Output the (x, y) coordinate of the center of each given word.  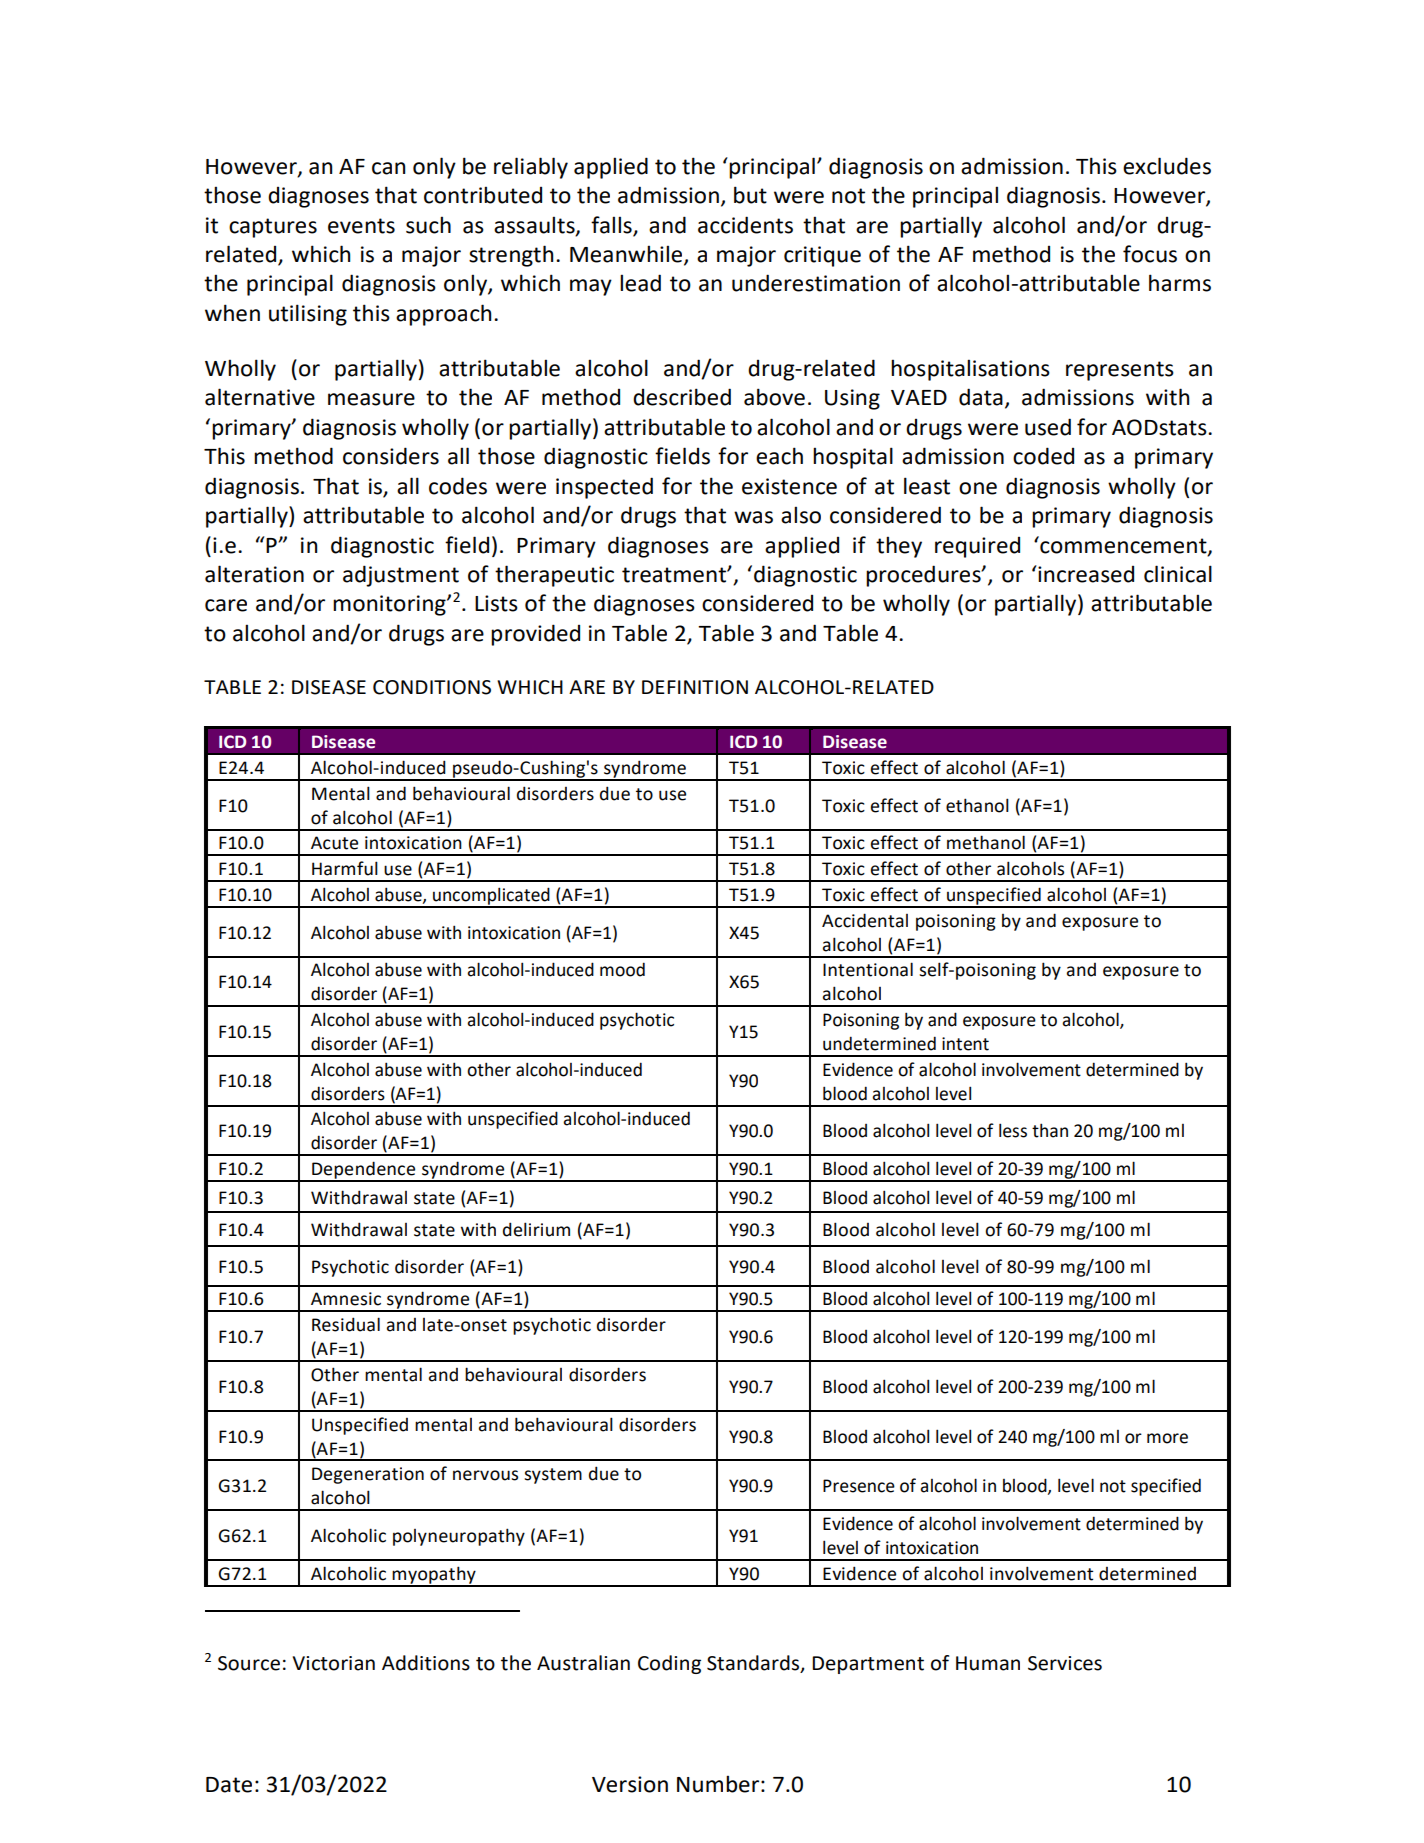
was (753, 517)
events (361, 226)
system (553, 1476)
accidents (745, 225)
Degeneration (368, 1475)
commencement (1123, 545)
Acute (334, 843)
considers (391, 456)
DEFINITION (695, 687)
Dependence (364, 1171)
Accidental (865, 920)
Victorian (334, 1663)
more (1167, 1438)
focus (1150, 254)
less (1013, 1130)
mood (622, 969)
